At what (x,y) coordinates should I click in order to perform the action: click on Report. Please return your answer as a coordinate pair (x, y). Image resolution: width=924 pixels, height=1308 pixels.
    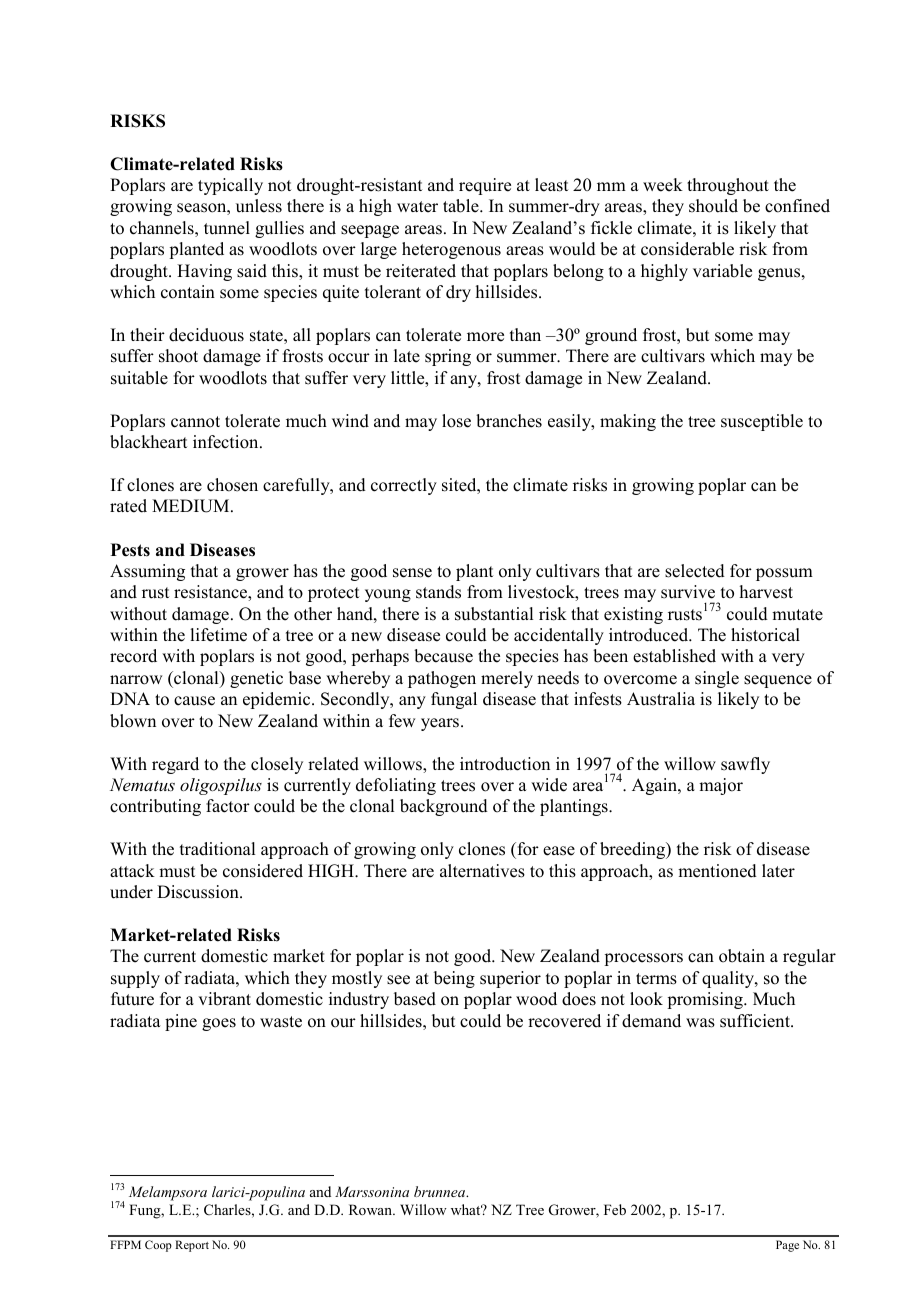
    Looking at the image, I should click on (192, 1246).
